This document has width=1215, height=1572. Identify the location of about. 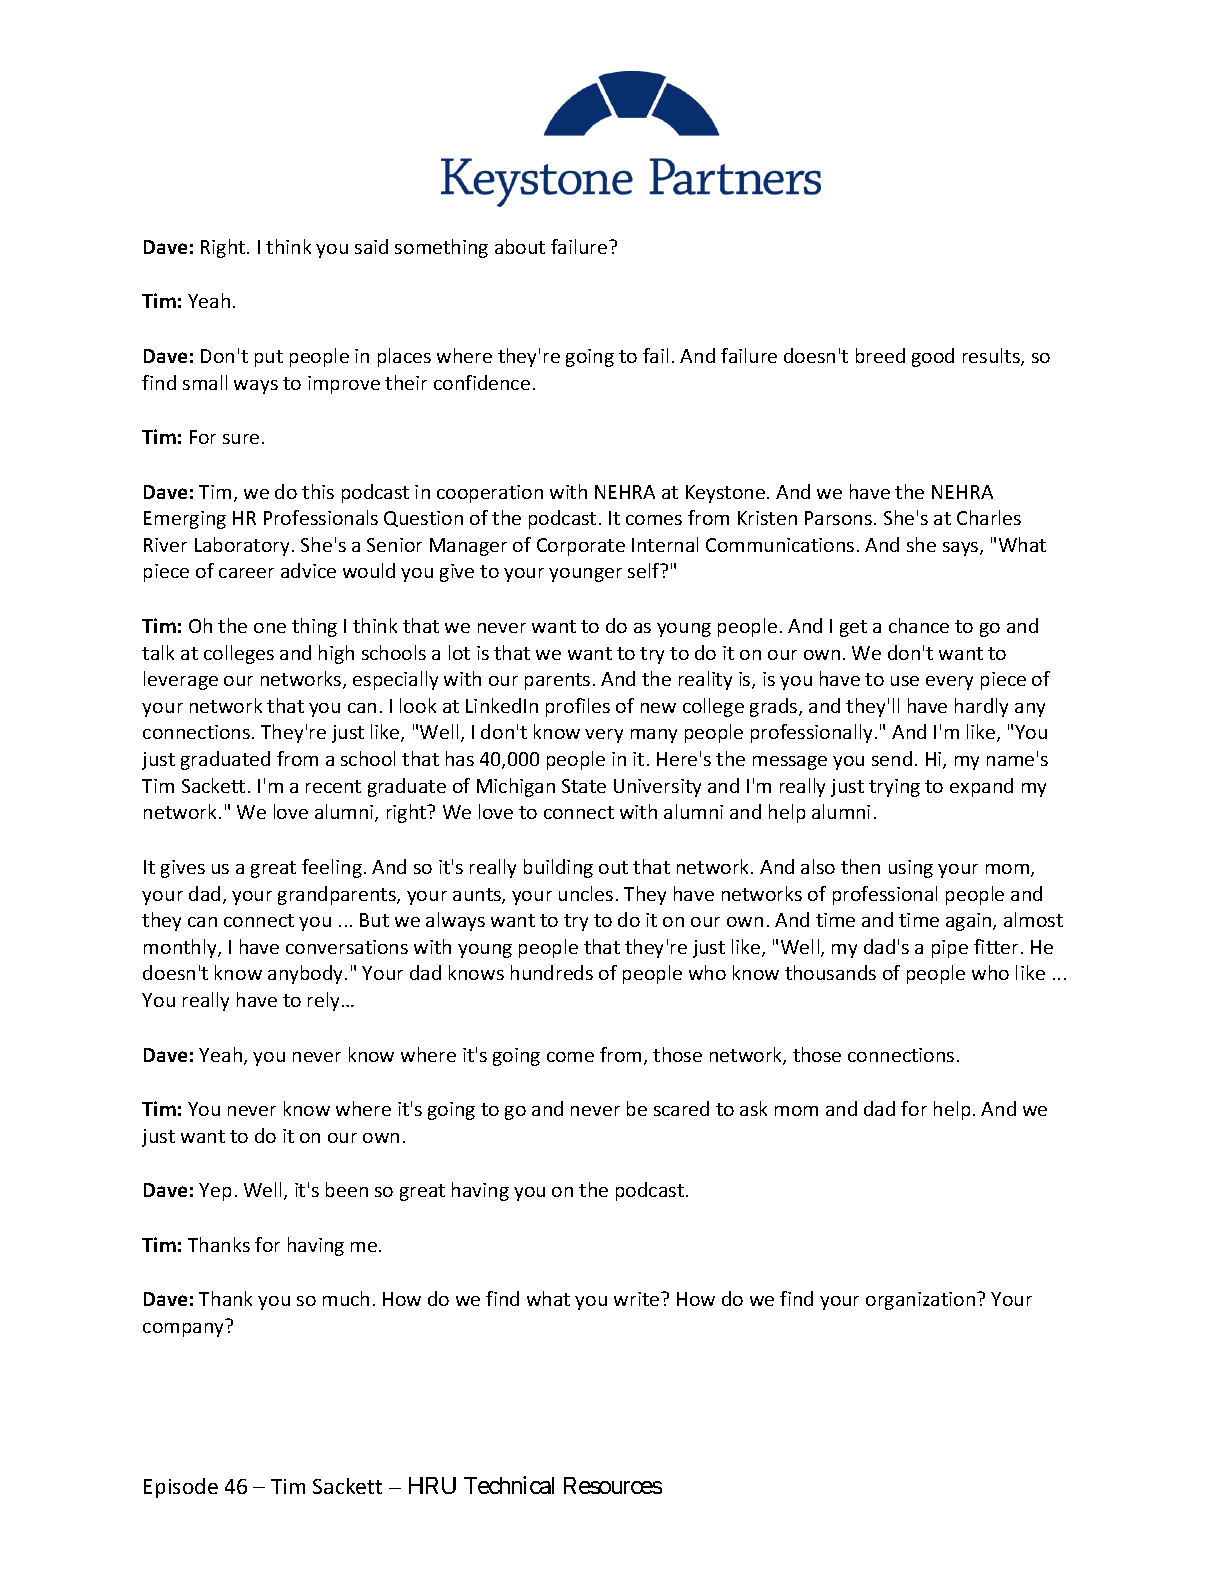
(520, 246).
